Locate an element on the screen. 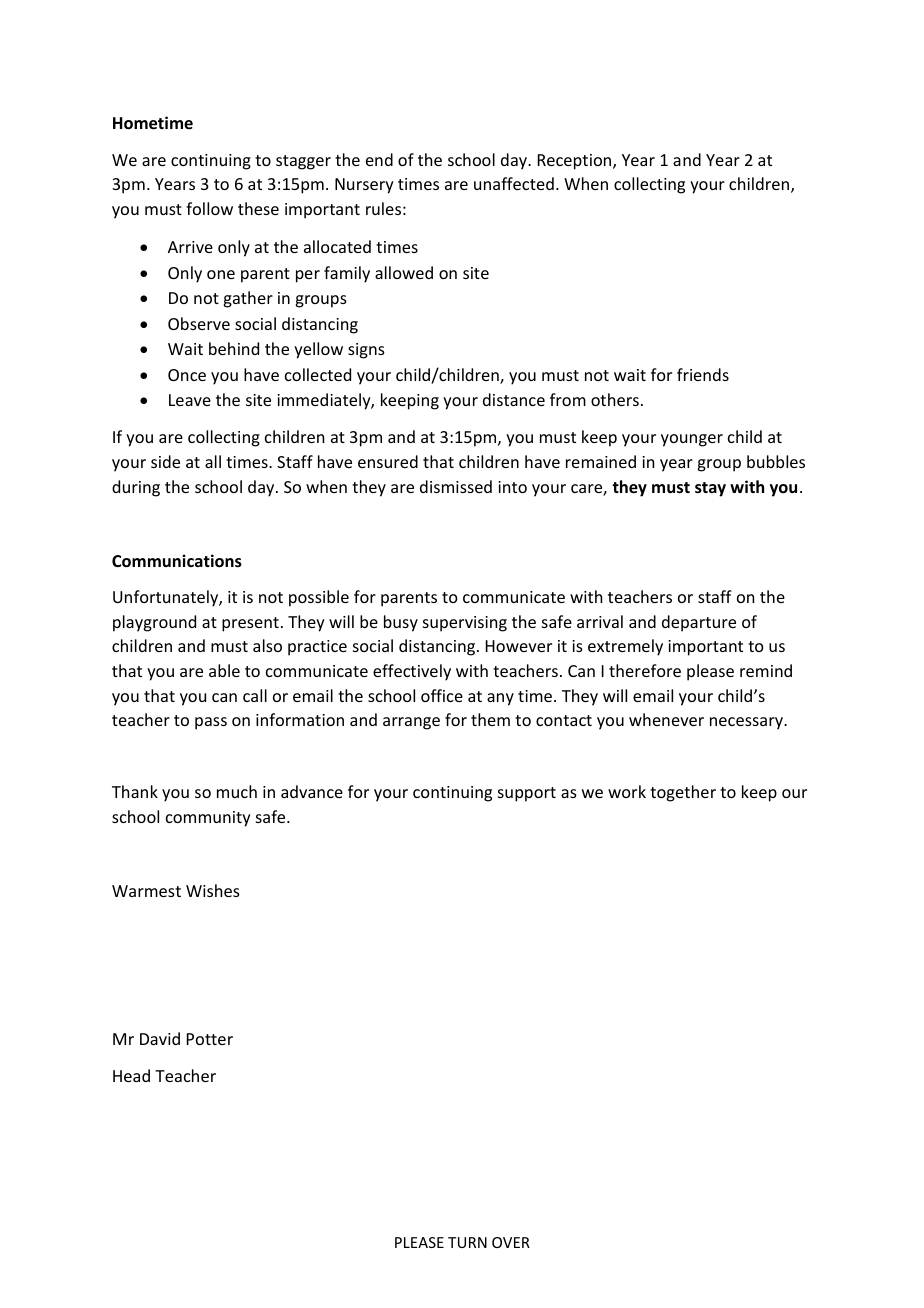 Image resolution: width=924 pixels, height=1308 pixels. OVER is located at coordinates (511, 1242).
